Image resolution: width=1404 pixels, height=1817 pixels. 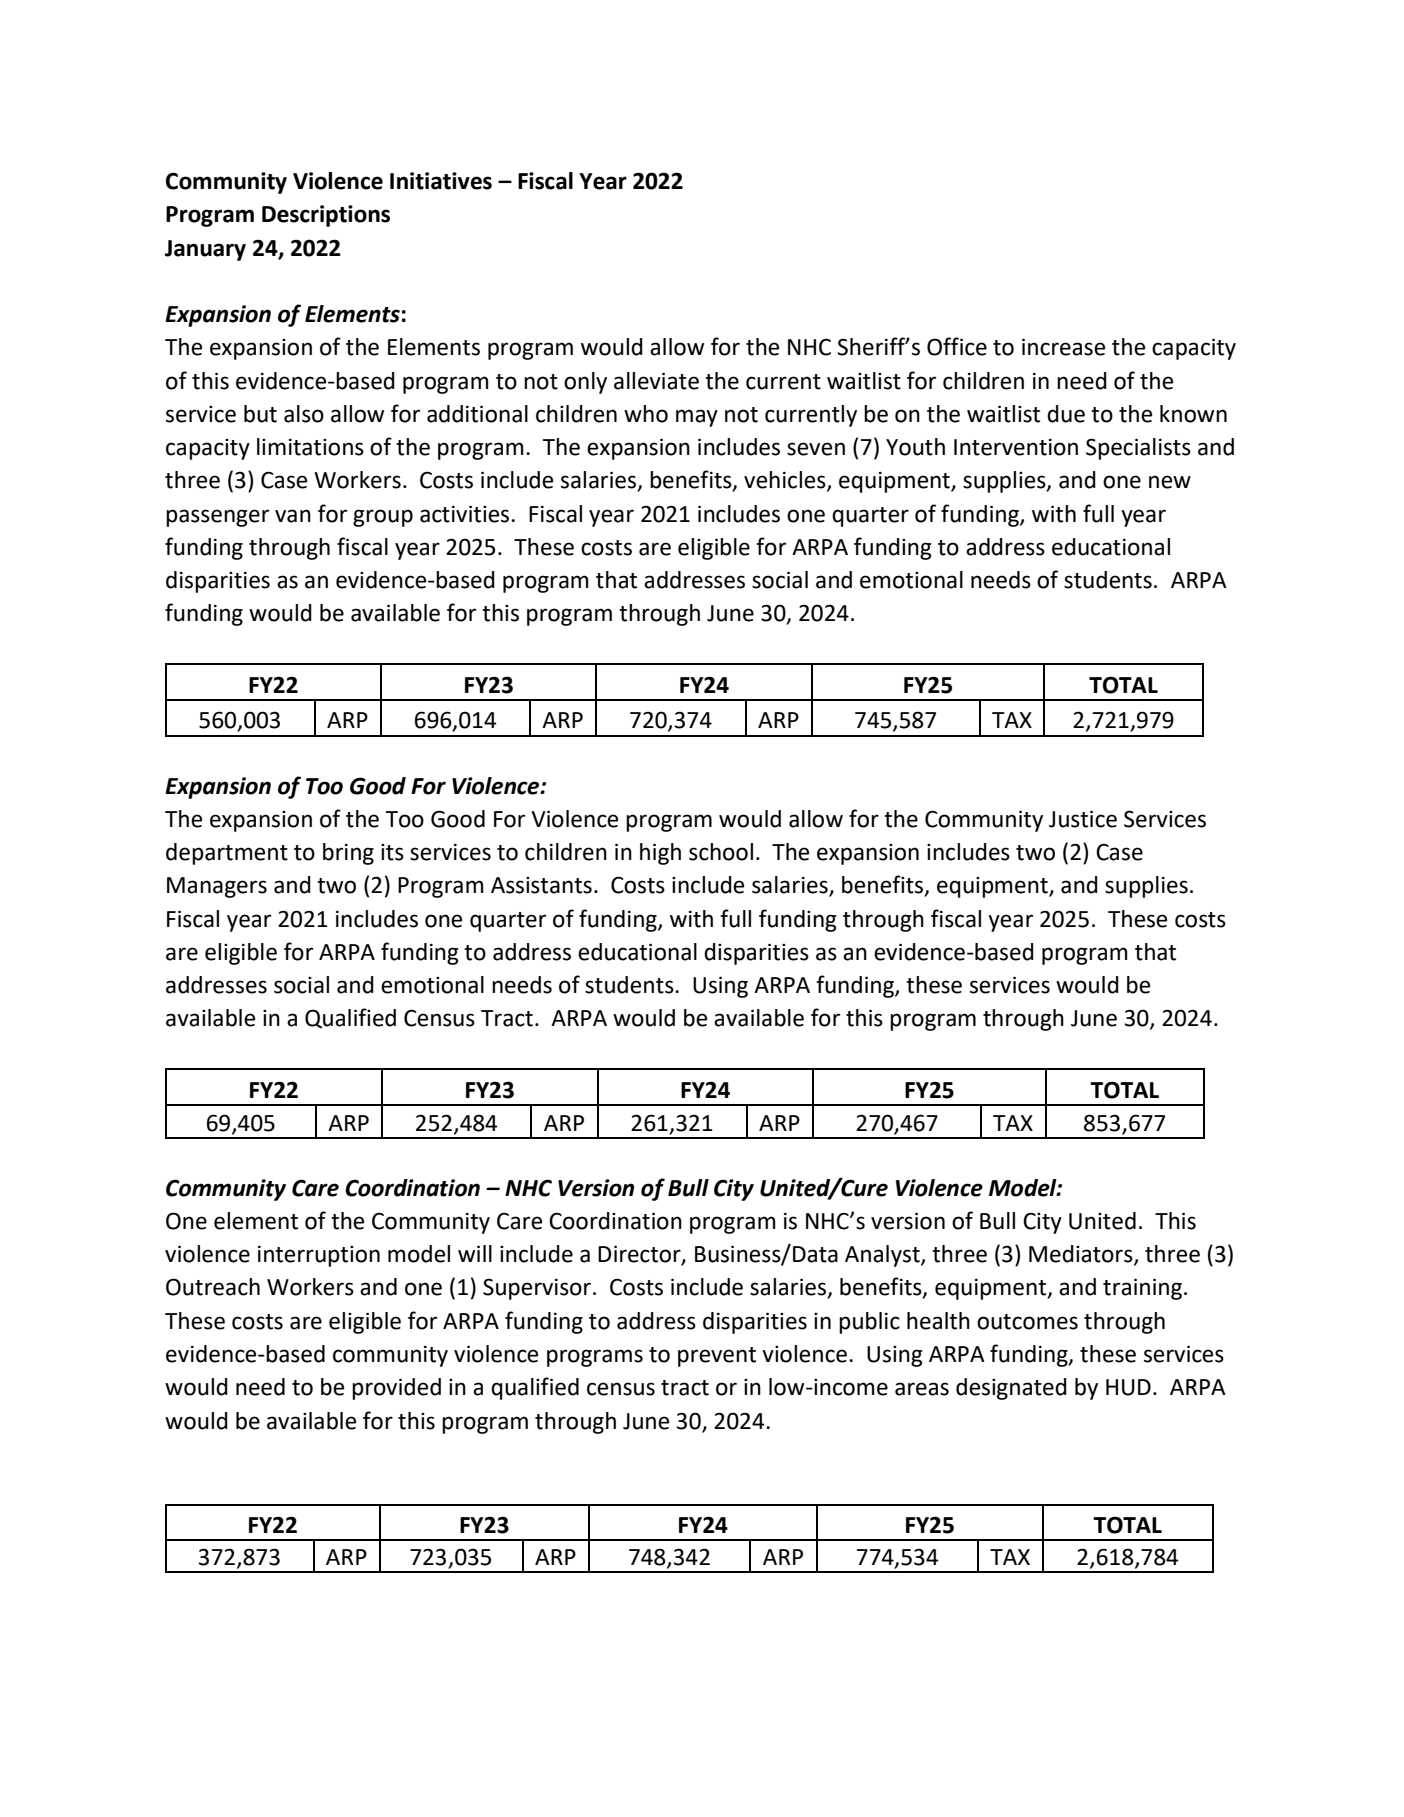 What do you see at coordinates (721, 852) in the image?
I see `school` at bounding box center [721, 852].
